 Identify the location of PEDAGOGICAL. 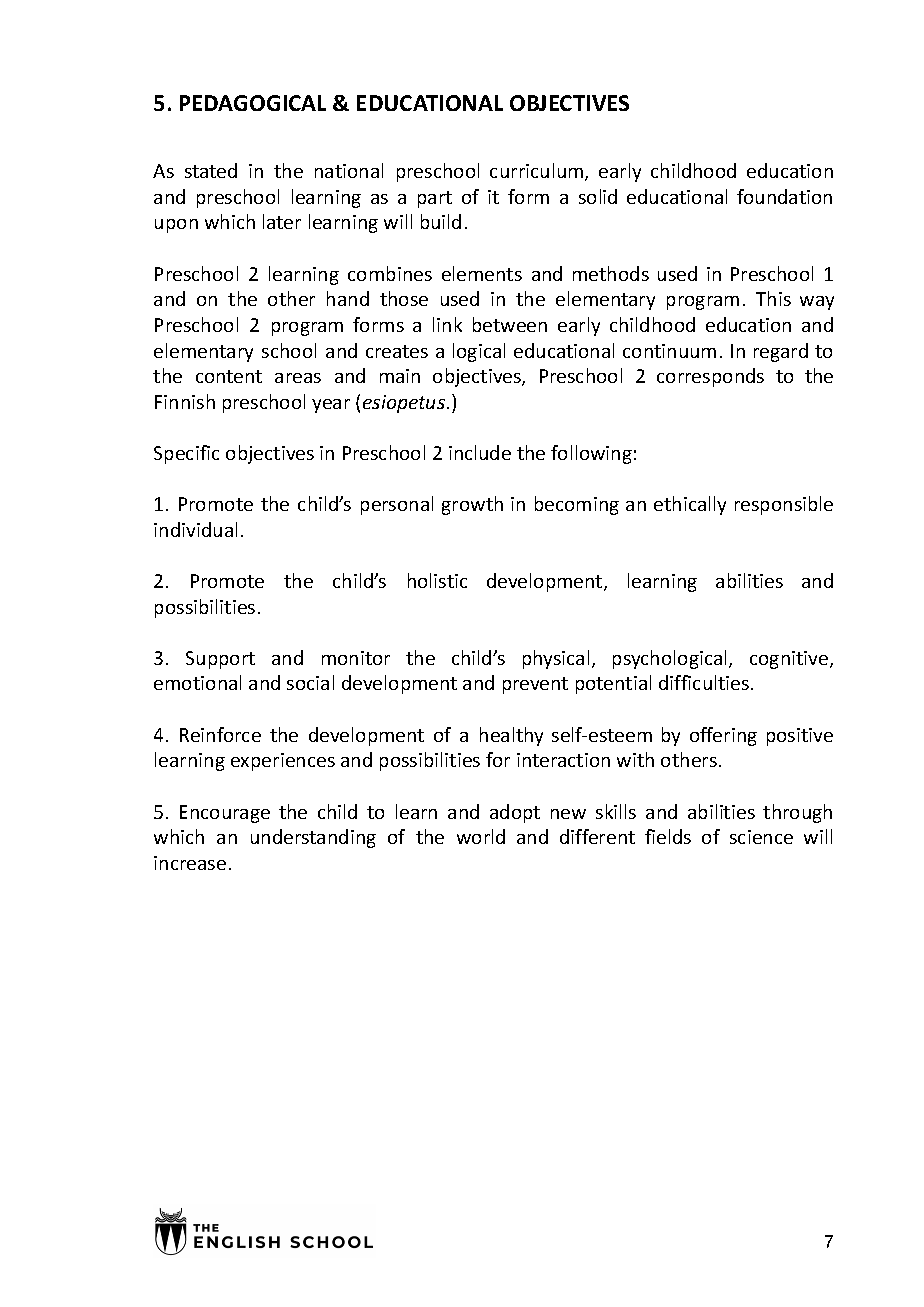
(253, 103).
